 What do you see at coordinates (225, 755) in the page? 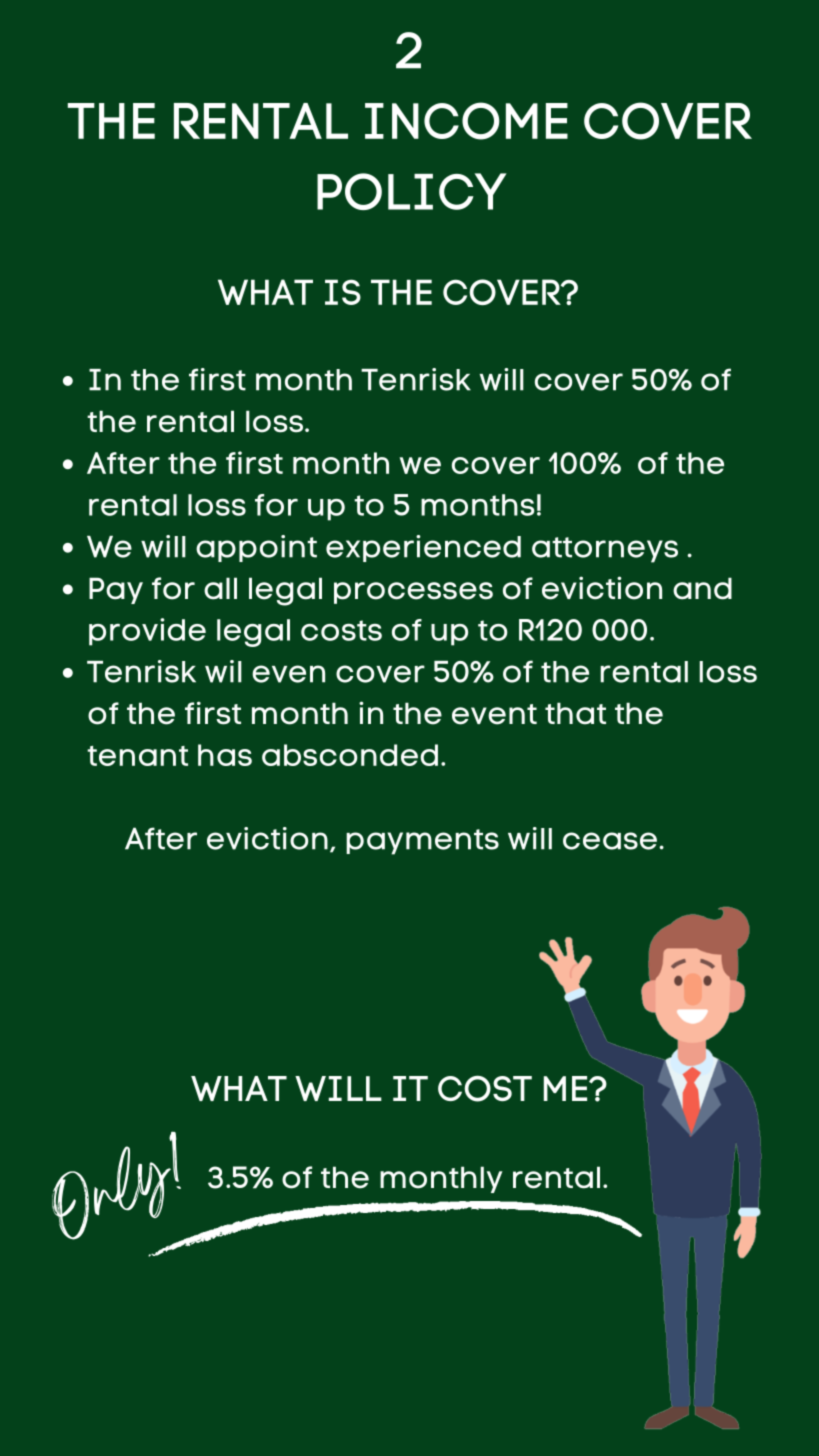
I see `has` at bounding box center [225, 755].
